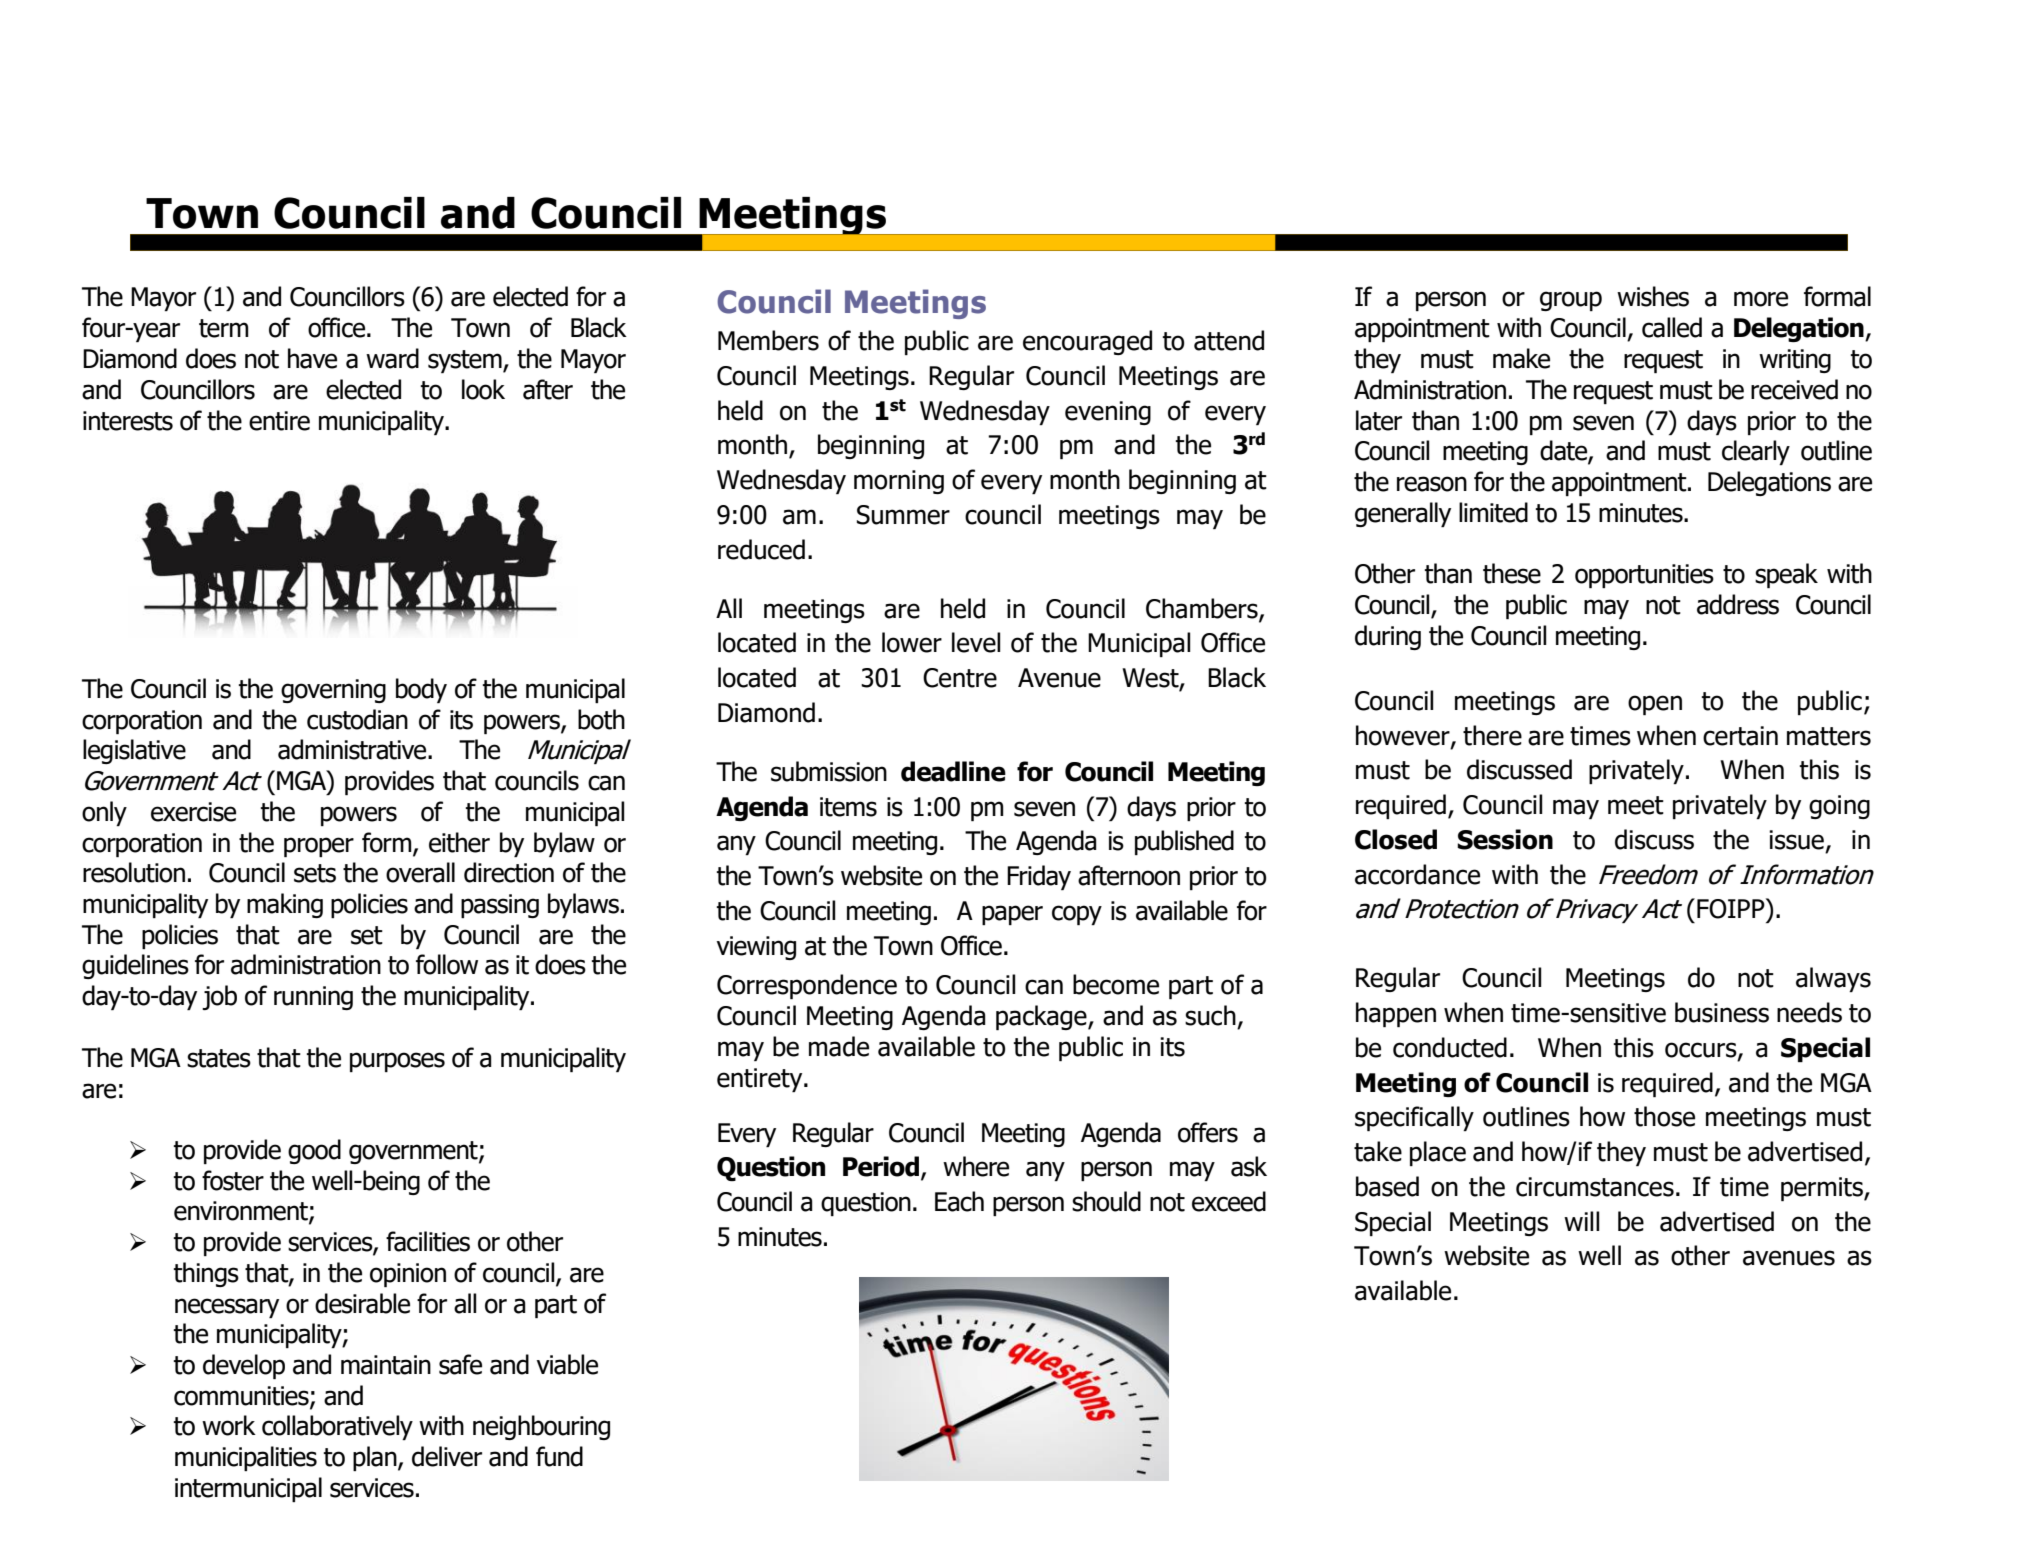 Image resolution: width=2018 pixels, height=1559 pixels. Describe the element at coordinates (1672, 327) in the image. I see `called` at that location.
